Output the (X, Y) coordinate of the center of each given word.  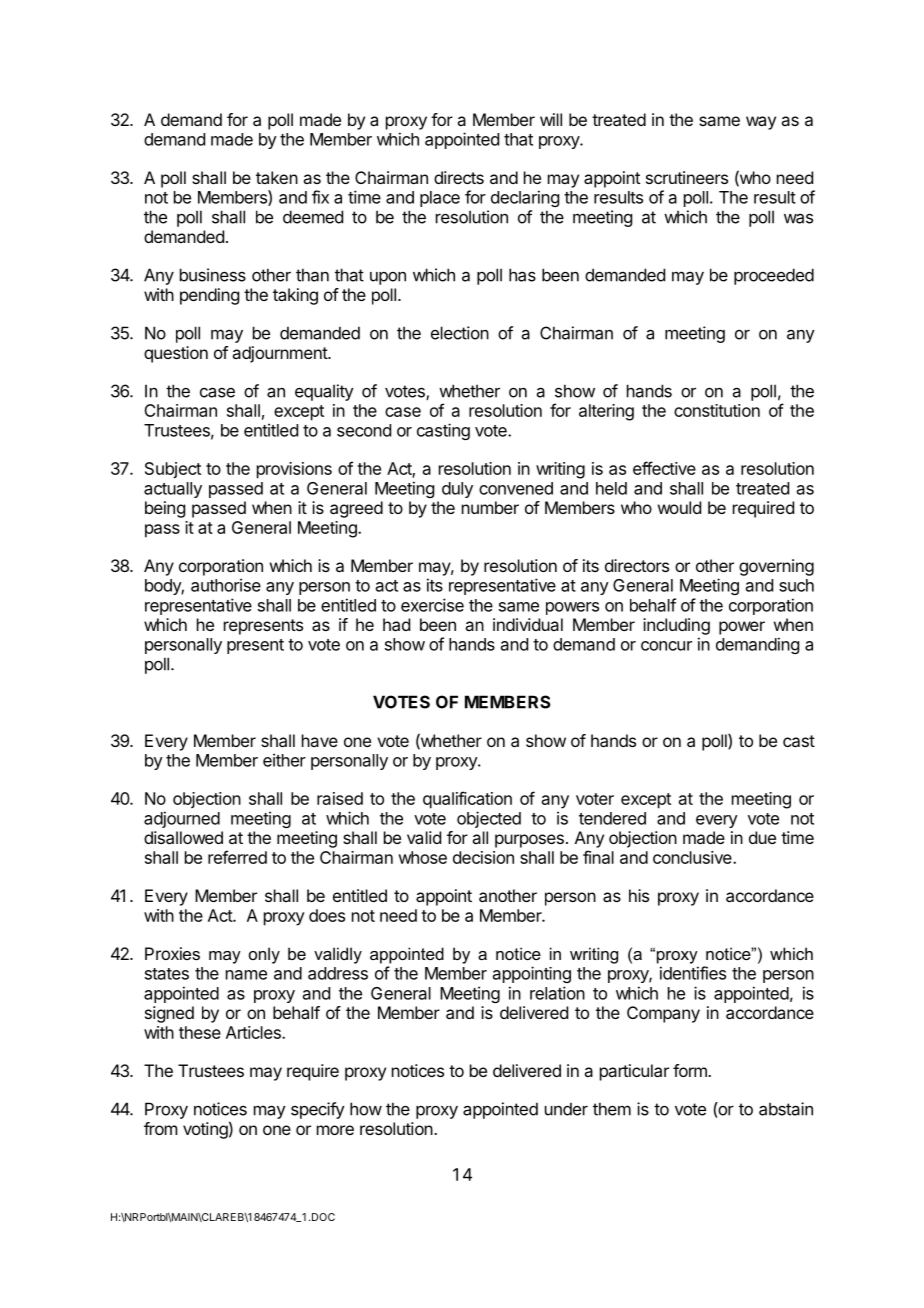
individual (528, 624)
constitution (717, 410)
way (761, 123)
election (460, 333)
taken (277, 177)
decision (483, 857)
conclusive (693, 857)
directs (459, 177)
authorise (226, 585)
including (676, 626)
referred (237, 857)
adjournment (280, 354)
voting (205, 1130)
